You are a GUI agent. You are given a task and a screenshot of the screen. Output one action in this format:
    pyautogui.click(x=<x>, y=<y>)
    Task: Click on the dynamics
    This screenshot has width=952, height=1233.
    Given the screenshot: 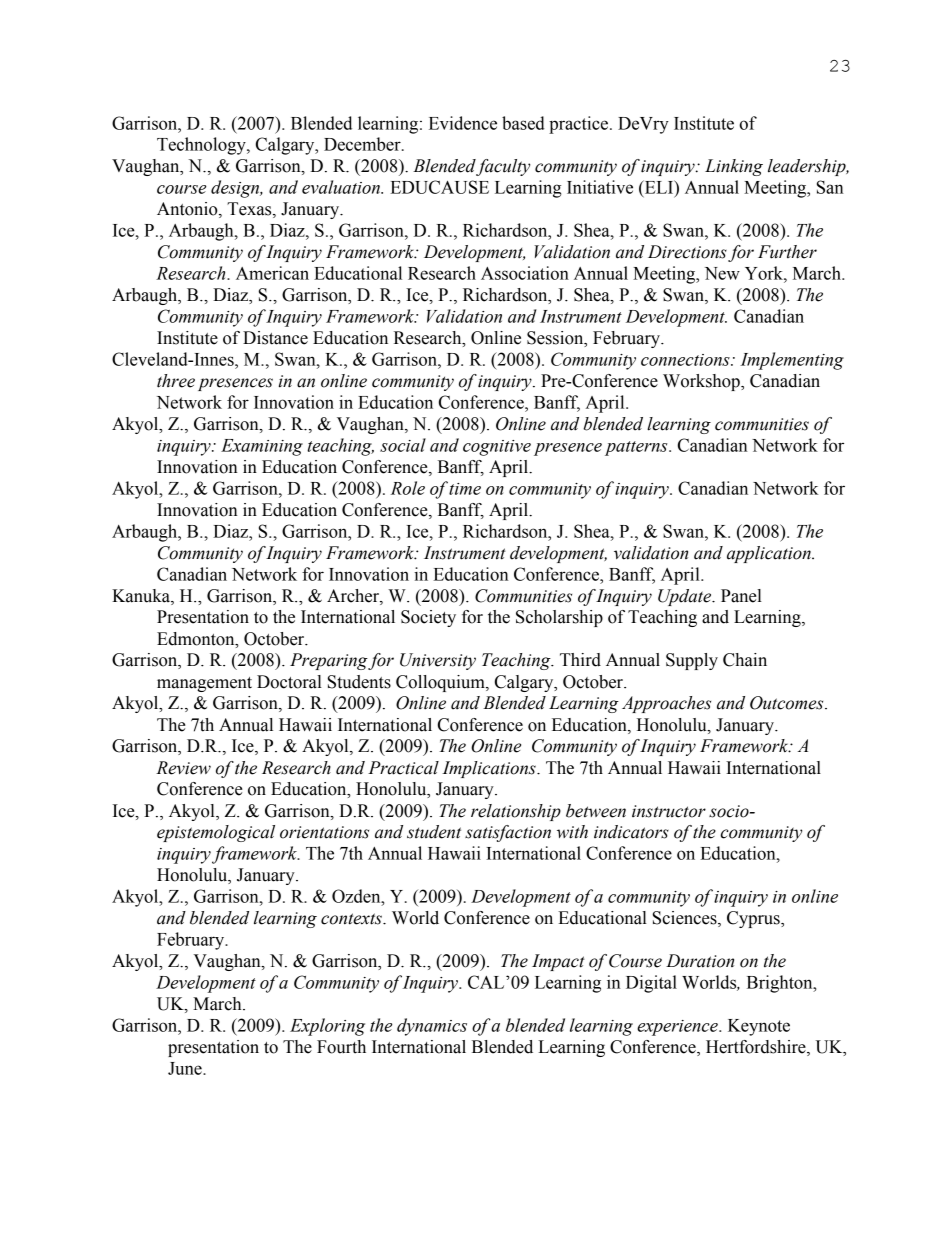 What is the action you would take?
    pyautogui.click(x=432, y=1027)
